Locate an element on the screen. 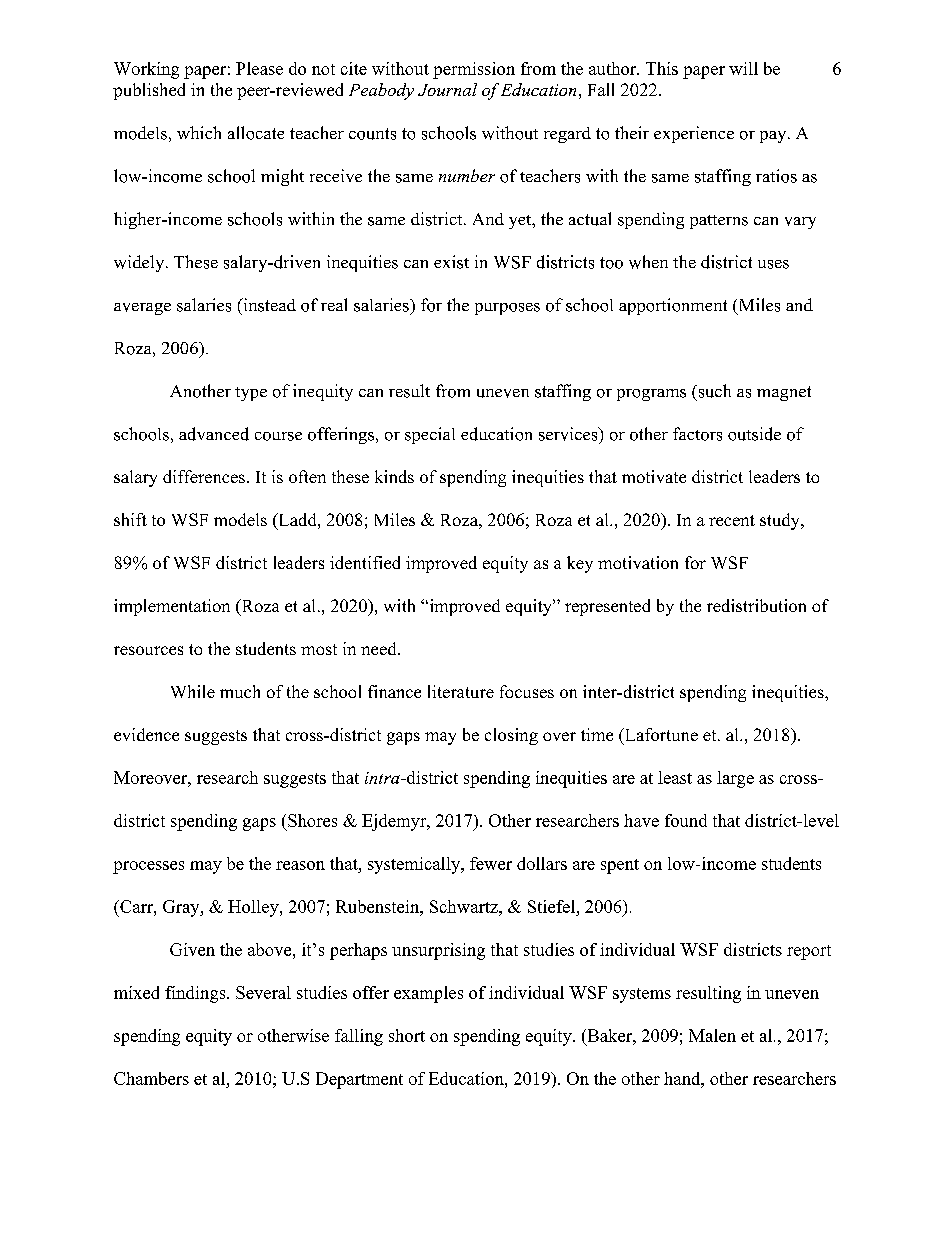 This screenshot has width=952, height=1233. found is located at coordinates (686, 820).
